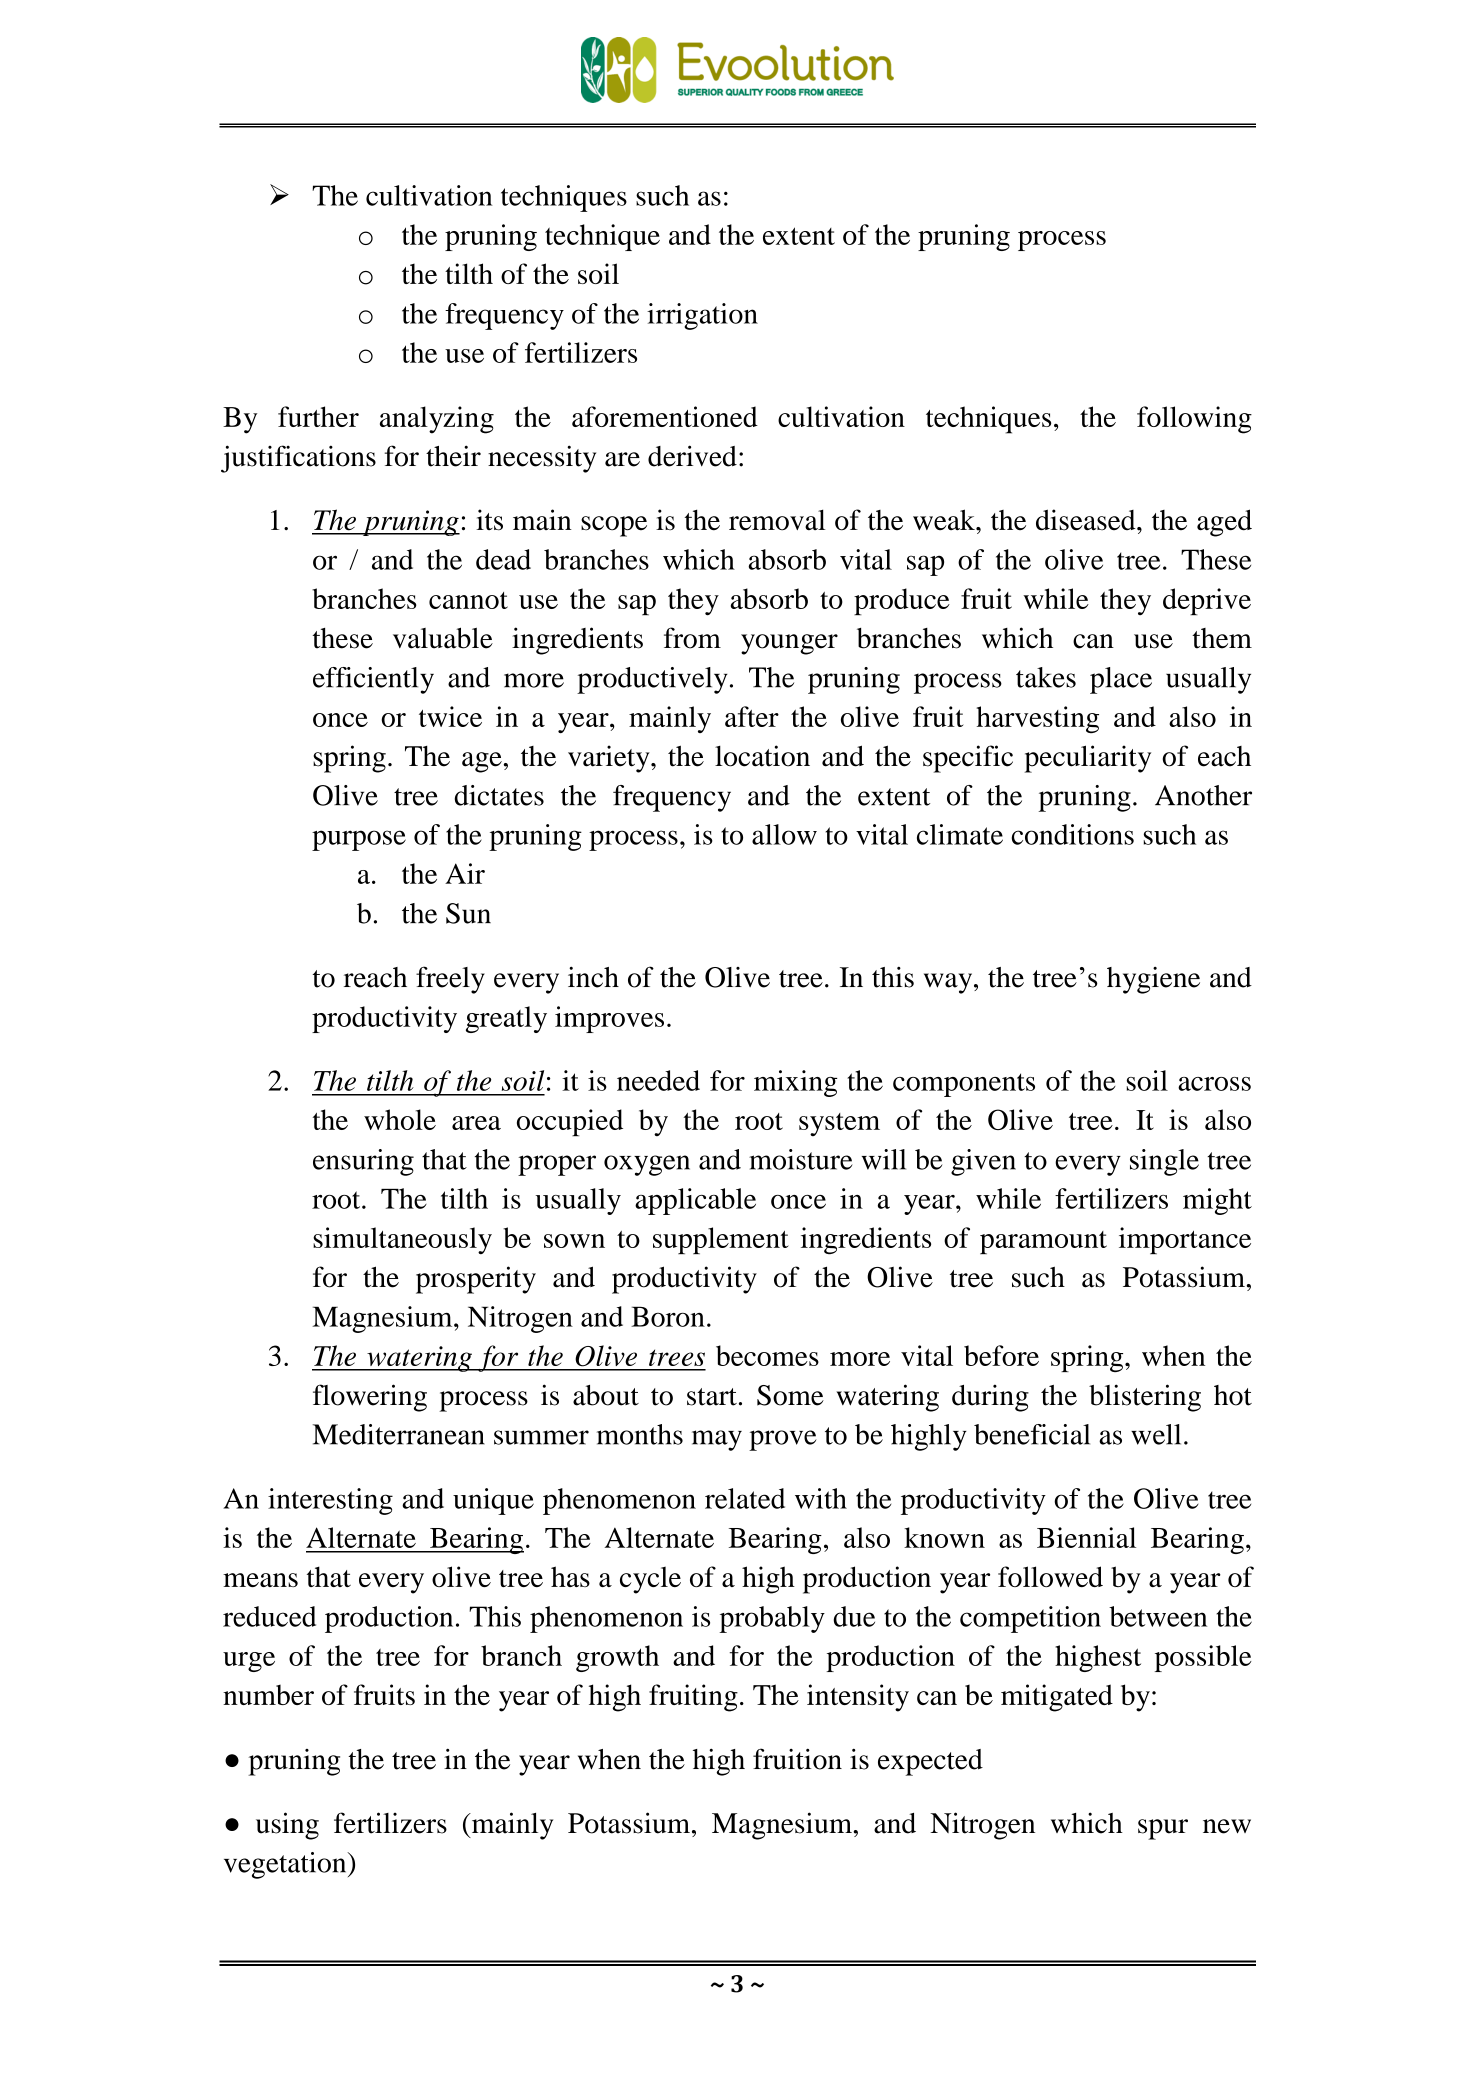 The image size is (1475, 2085). What do you see at coordinates (400, 1119) in the screenshot?
I see `whole` at bounding box center [400, 1119].
